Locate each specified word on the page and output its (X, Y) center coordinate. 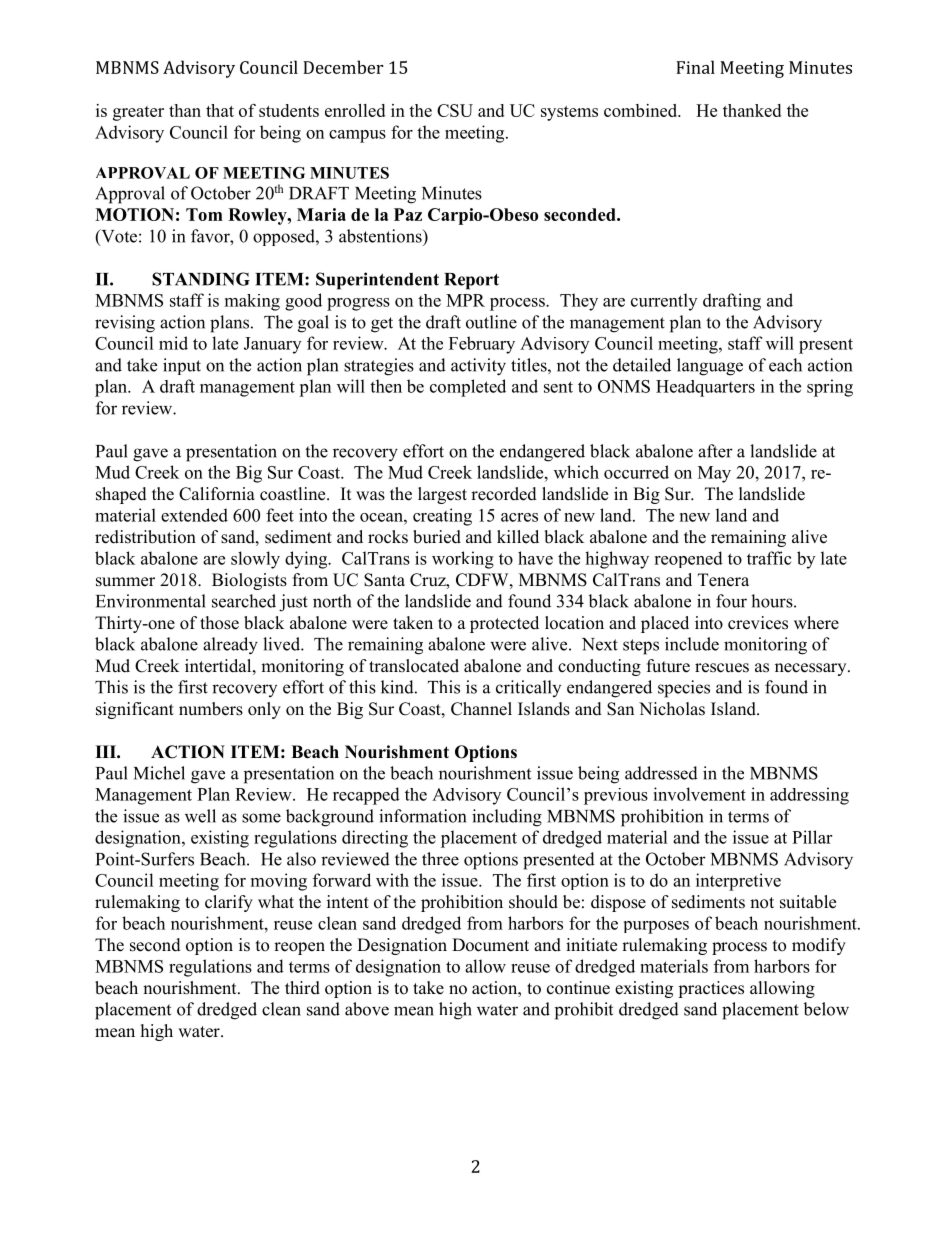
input (182, 366)
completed (468, 388)
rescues (722, 668)
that (220, 110)
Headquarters (705, 388)
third (302, 988)
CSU (455, 110)
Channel (481, 709)
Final (695, 67)
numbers (211, 709)
